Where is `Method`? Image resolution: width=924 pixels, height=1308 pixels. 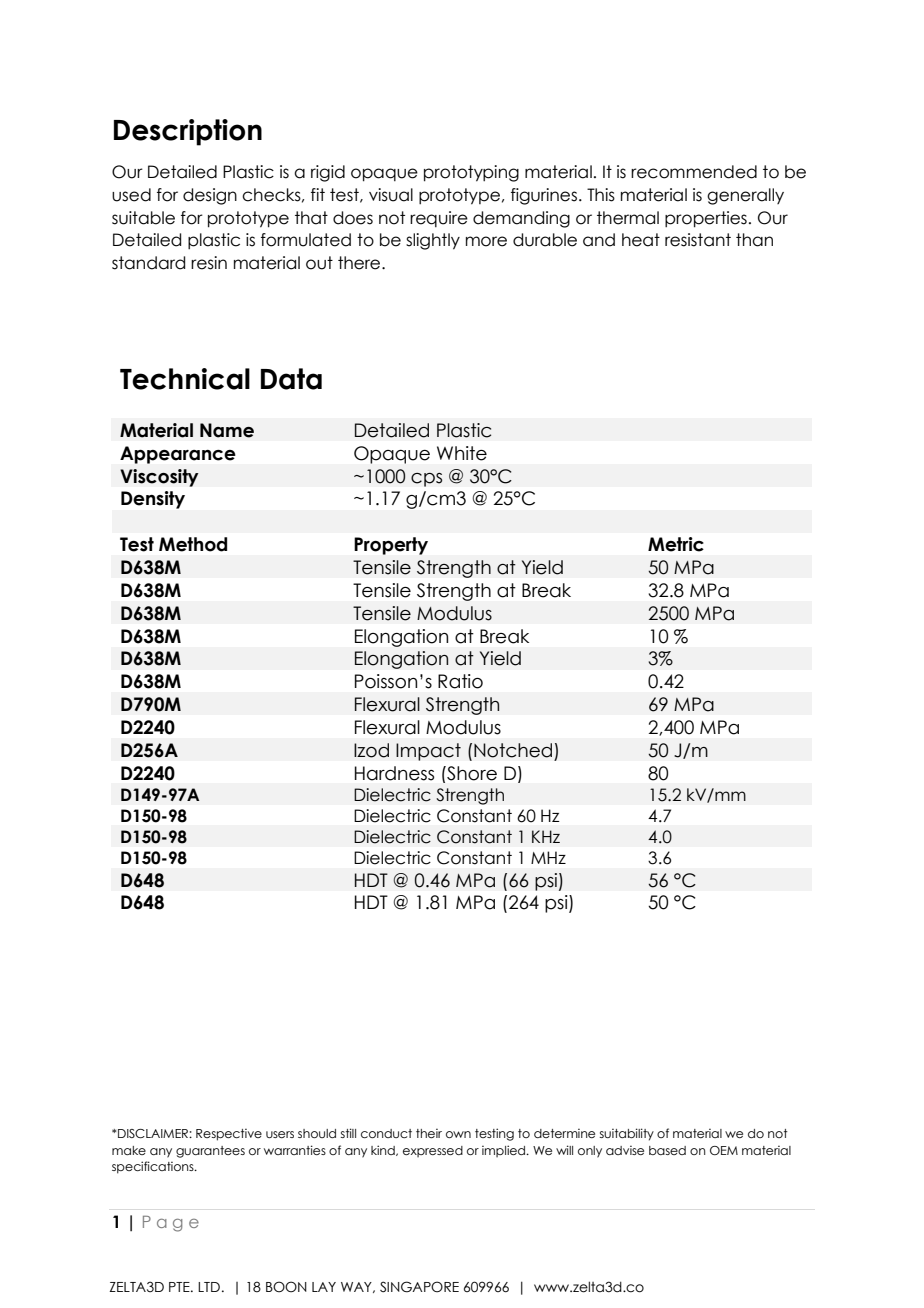
Method is located at coordinates (193, 544).
